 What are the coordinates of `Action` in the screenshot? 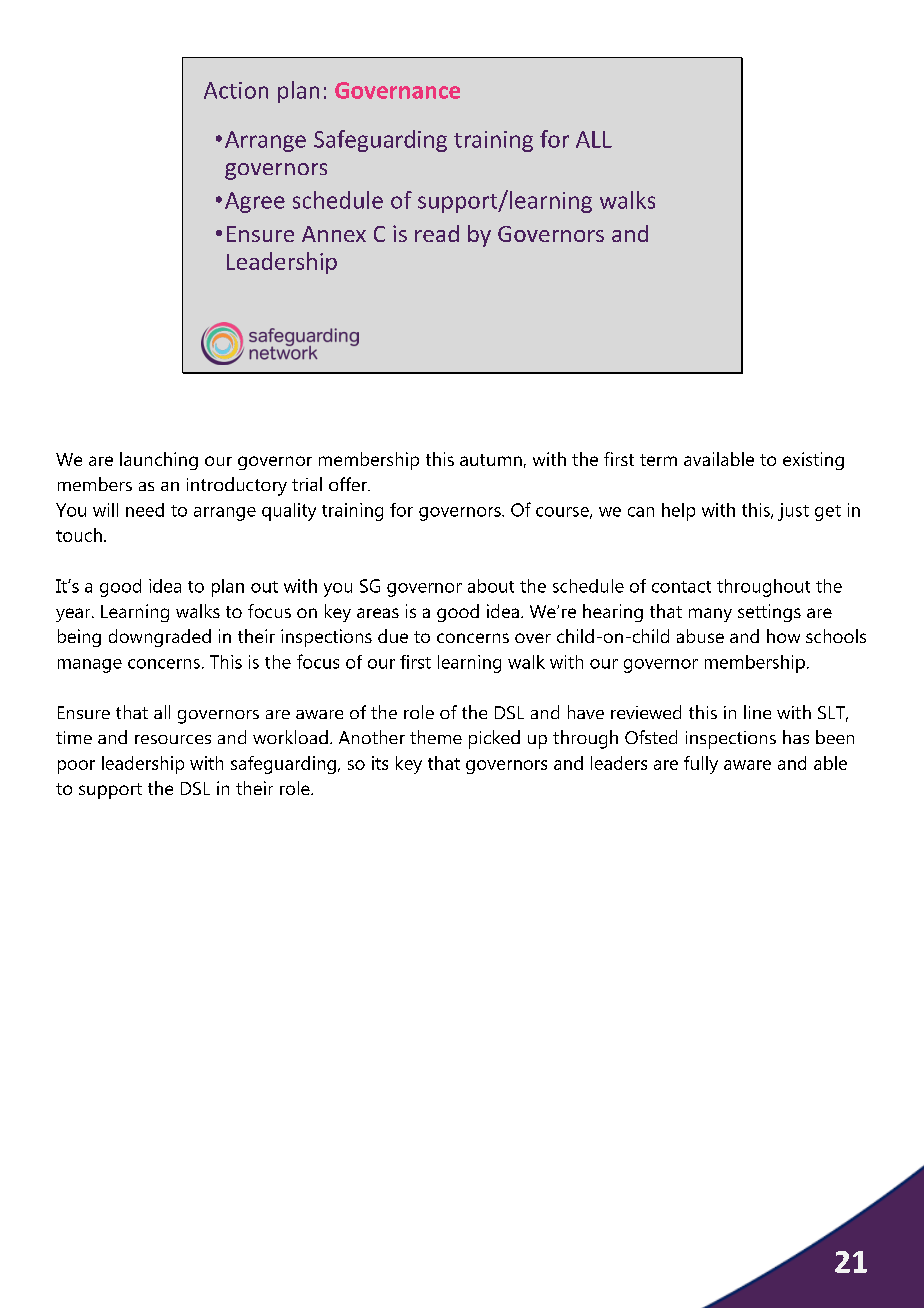 It's located at (236, 90).
